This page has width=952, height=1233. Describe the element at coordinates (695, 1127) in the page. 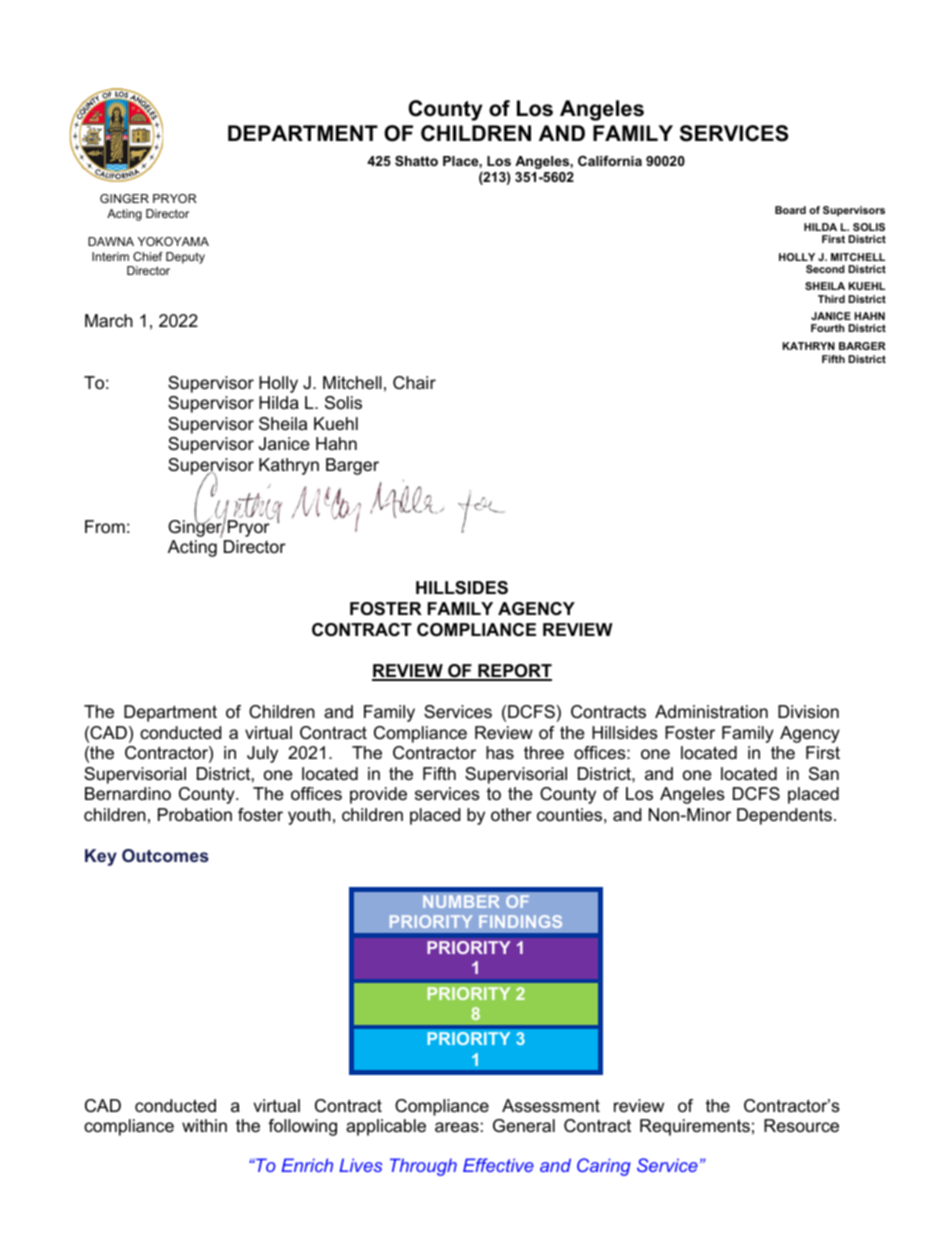

I see `Requirements` at that location.
